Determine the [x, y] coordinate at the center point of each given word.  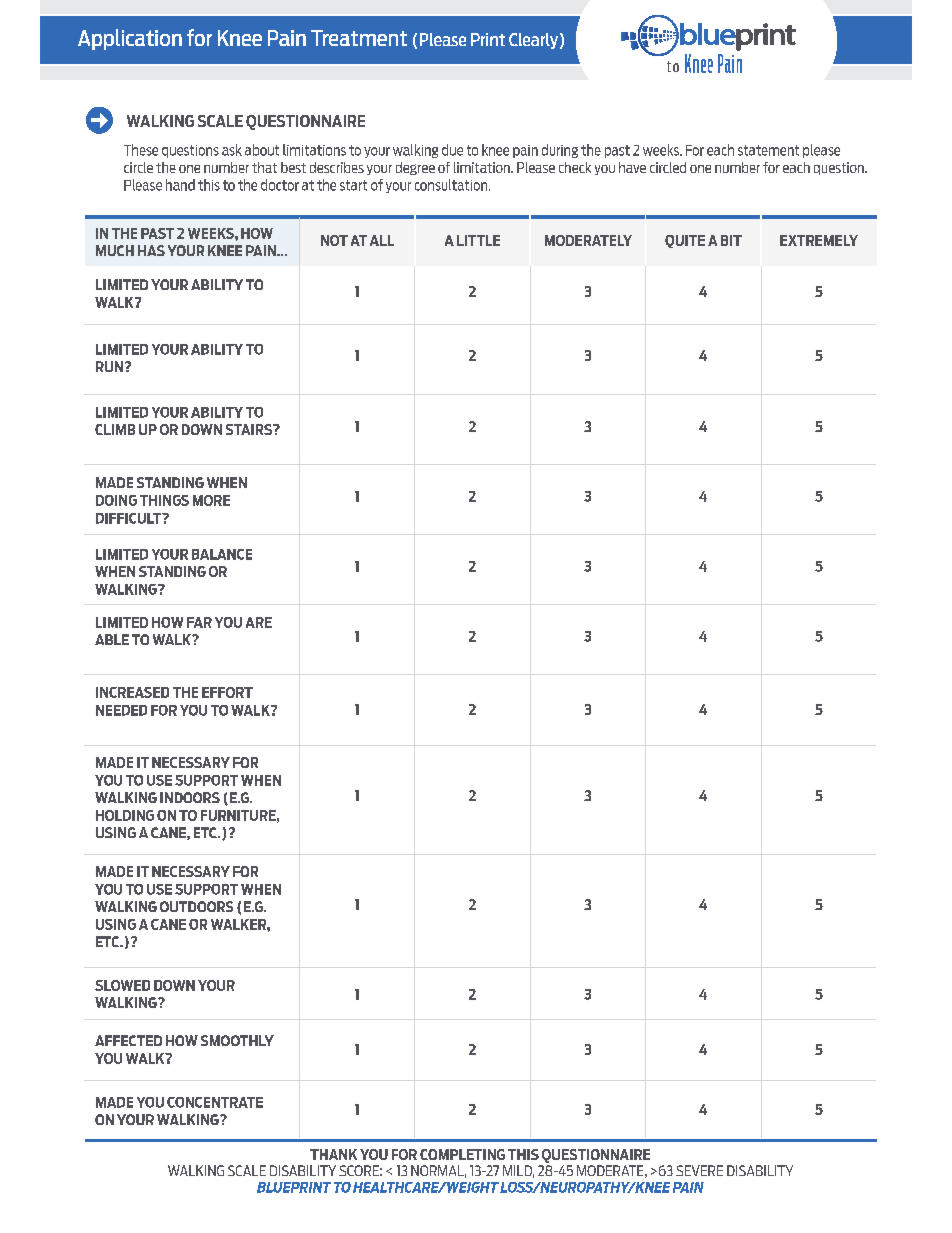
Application [130, 39]
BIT [731, 240]
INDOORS [190, 797]
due [452, 150]
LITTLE [478, 240]
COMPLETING [462, 1154]
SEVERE [699, 1170]
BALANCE [222, 554]
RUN [109, 366]
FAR [199, 622]
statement [768, 150]
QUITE [685, 241]
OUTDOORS [196, 906]
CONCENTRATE [215, 1102]
